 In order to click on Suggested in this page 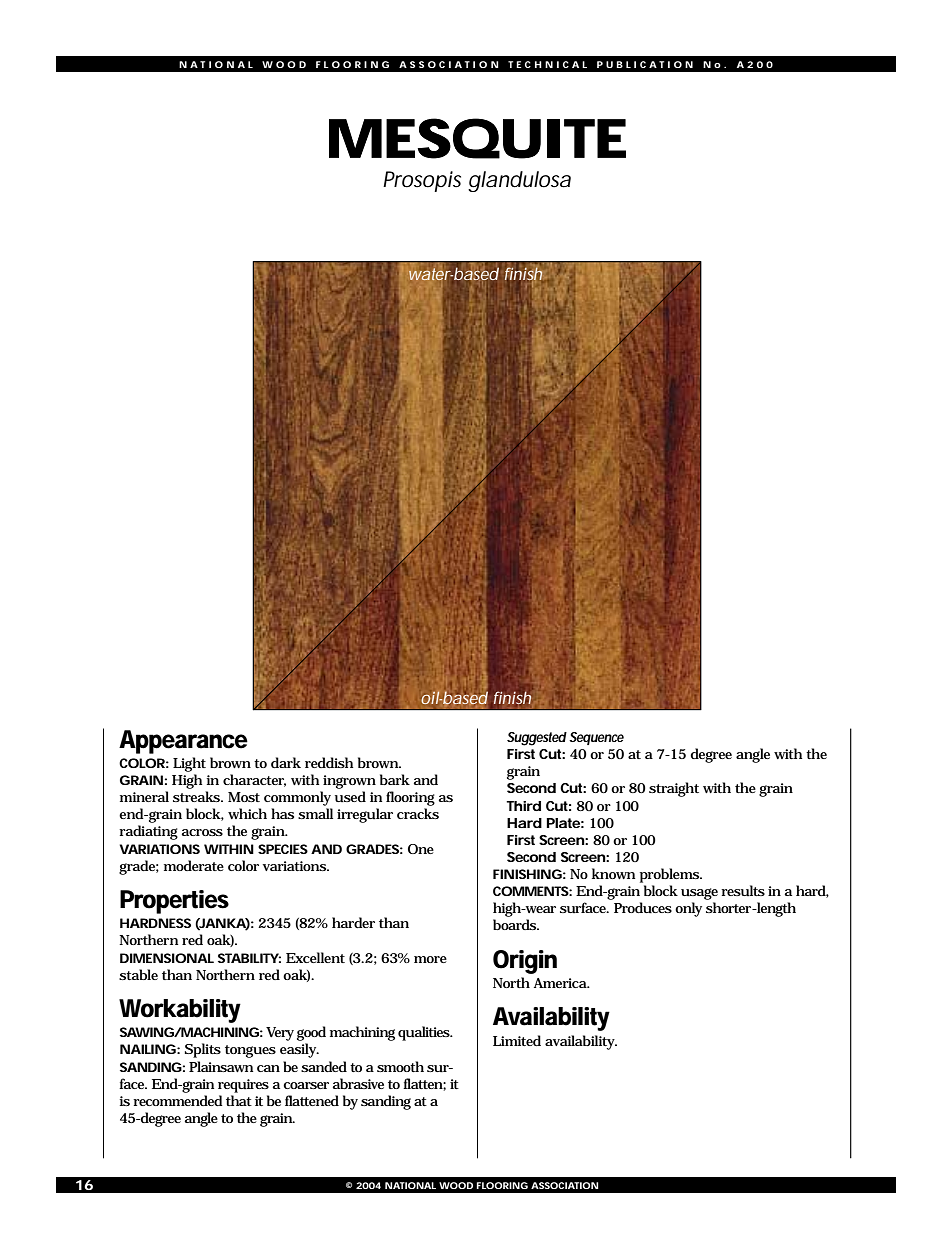, I will do `click(537, 739)`.
